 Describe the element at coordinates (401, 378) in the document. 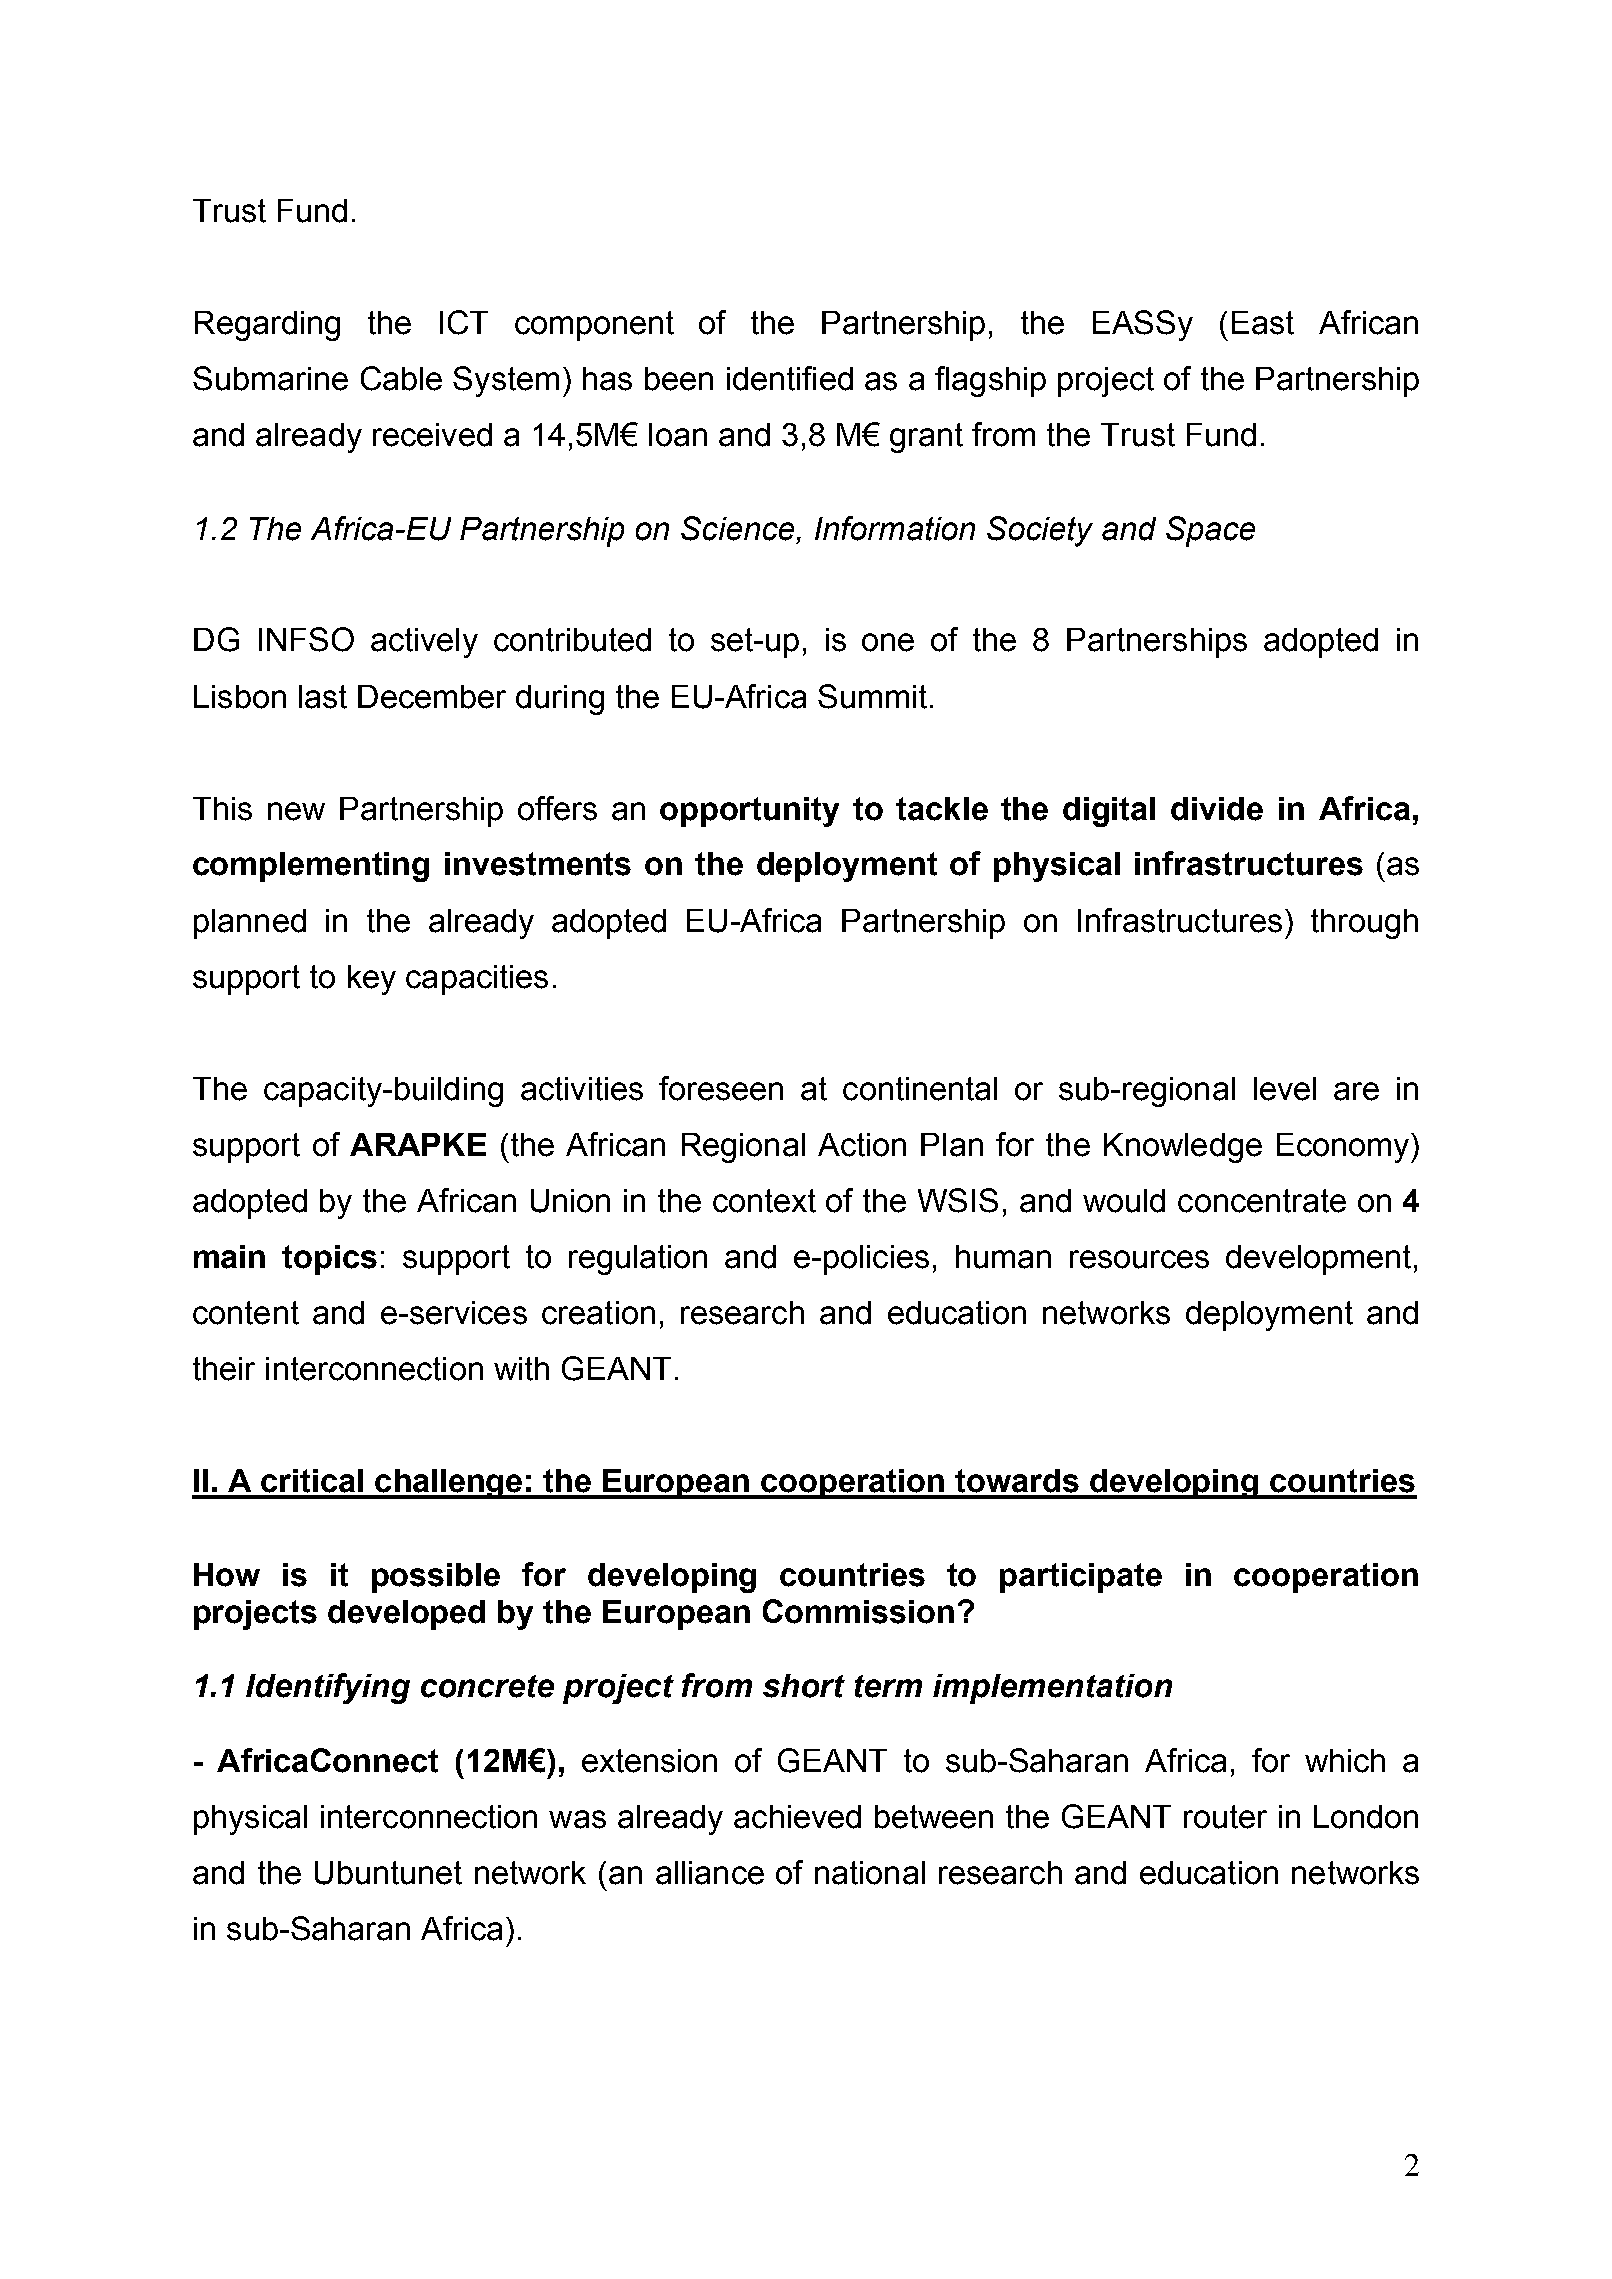

I see `Cable` at that location.
